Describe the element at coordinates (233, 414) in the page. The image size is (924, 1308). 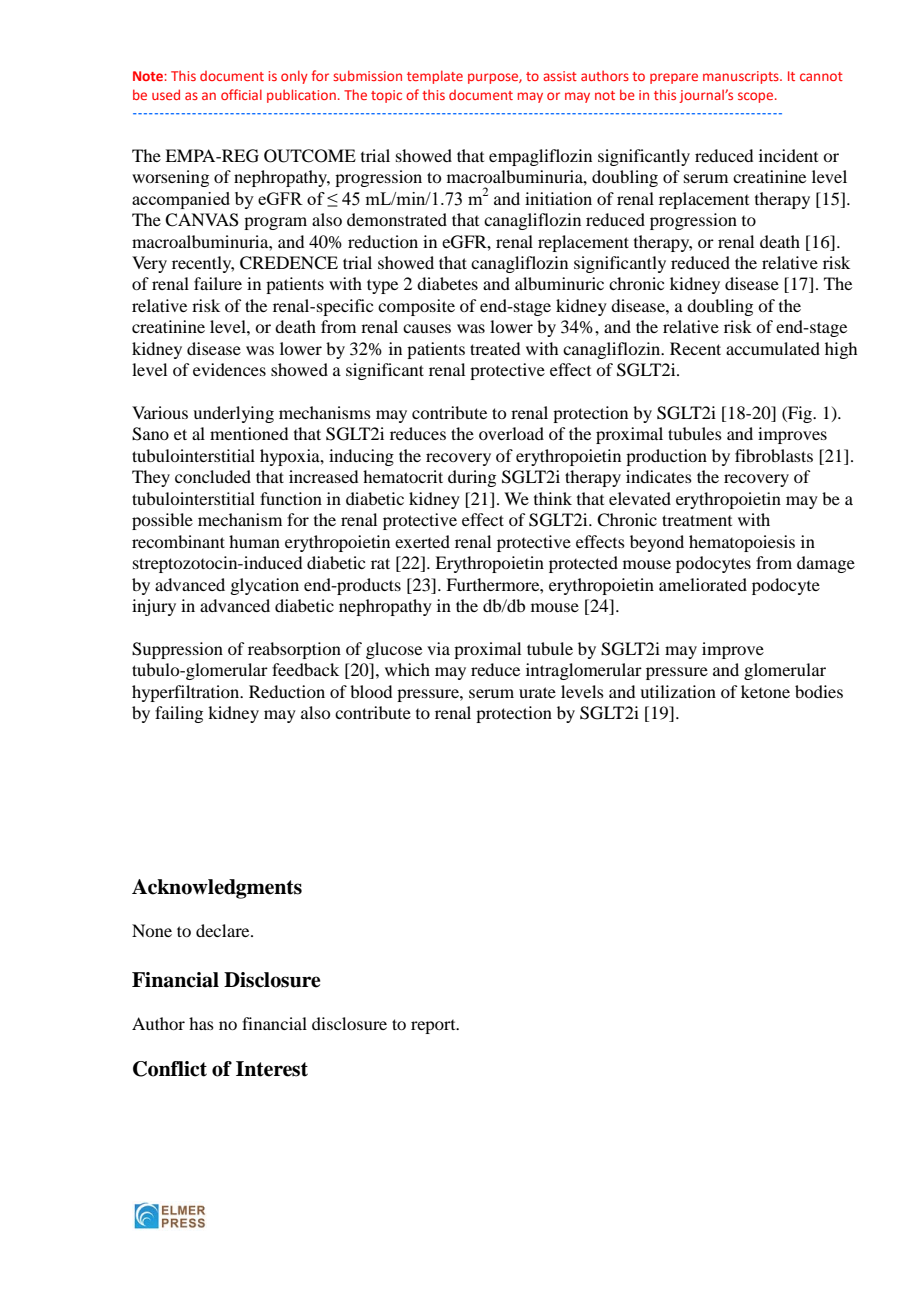
I see `underlying` at that location.
